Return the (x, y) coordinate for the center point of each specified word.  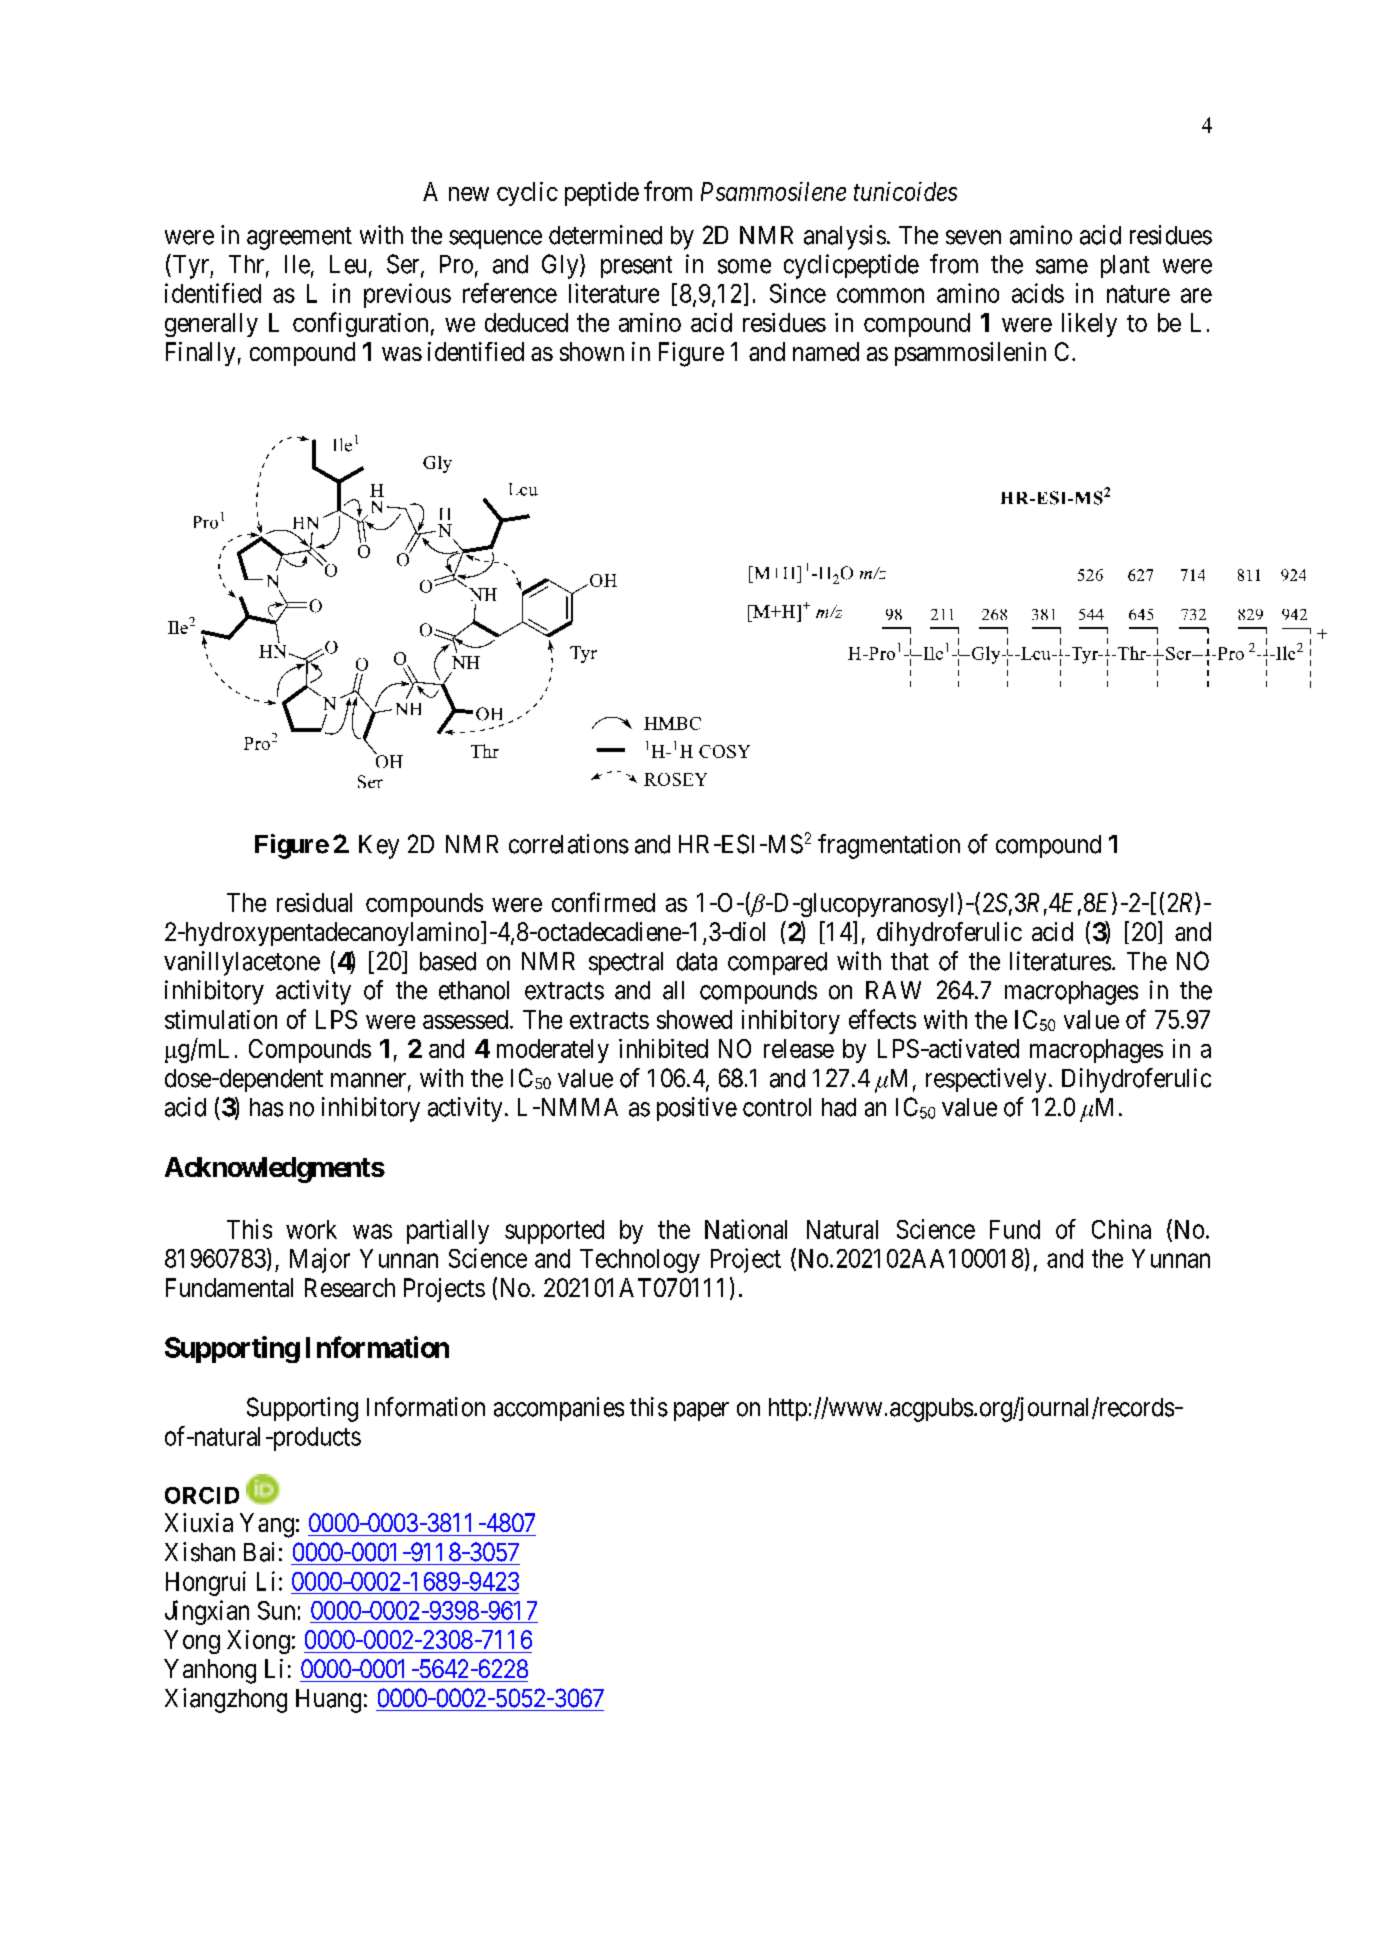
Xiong (258, 1642)
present (636, 267)
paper (701, 1411)
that (910, 961)
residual (314, 902)
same (1062, 266)
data (697, 961)
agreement (299, 238)
